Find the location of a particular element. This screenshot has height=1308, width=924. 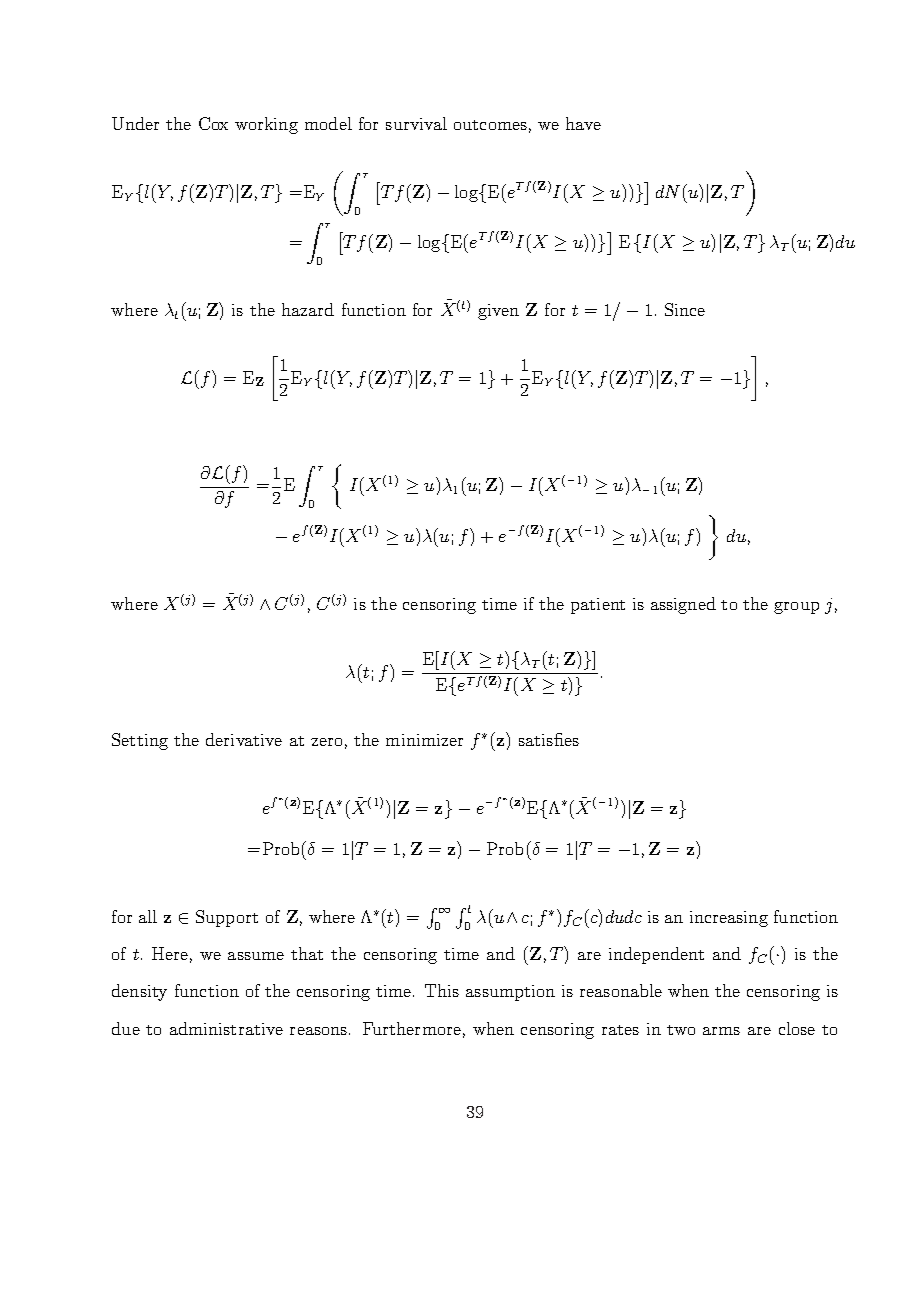

Since is located at coordinates (685, 309).
